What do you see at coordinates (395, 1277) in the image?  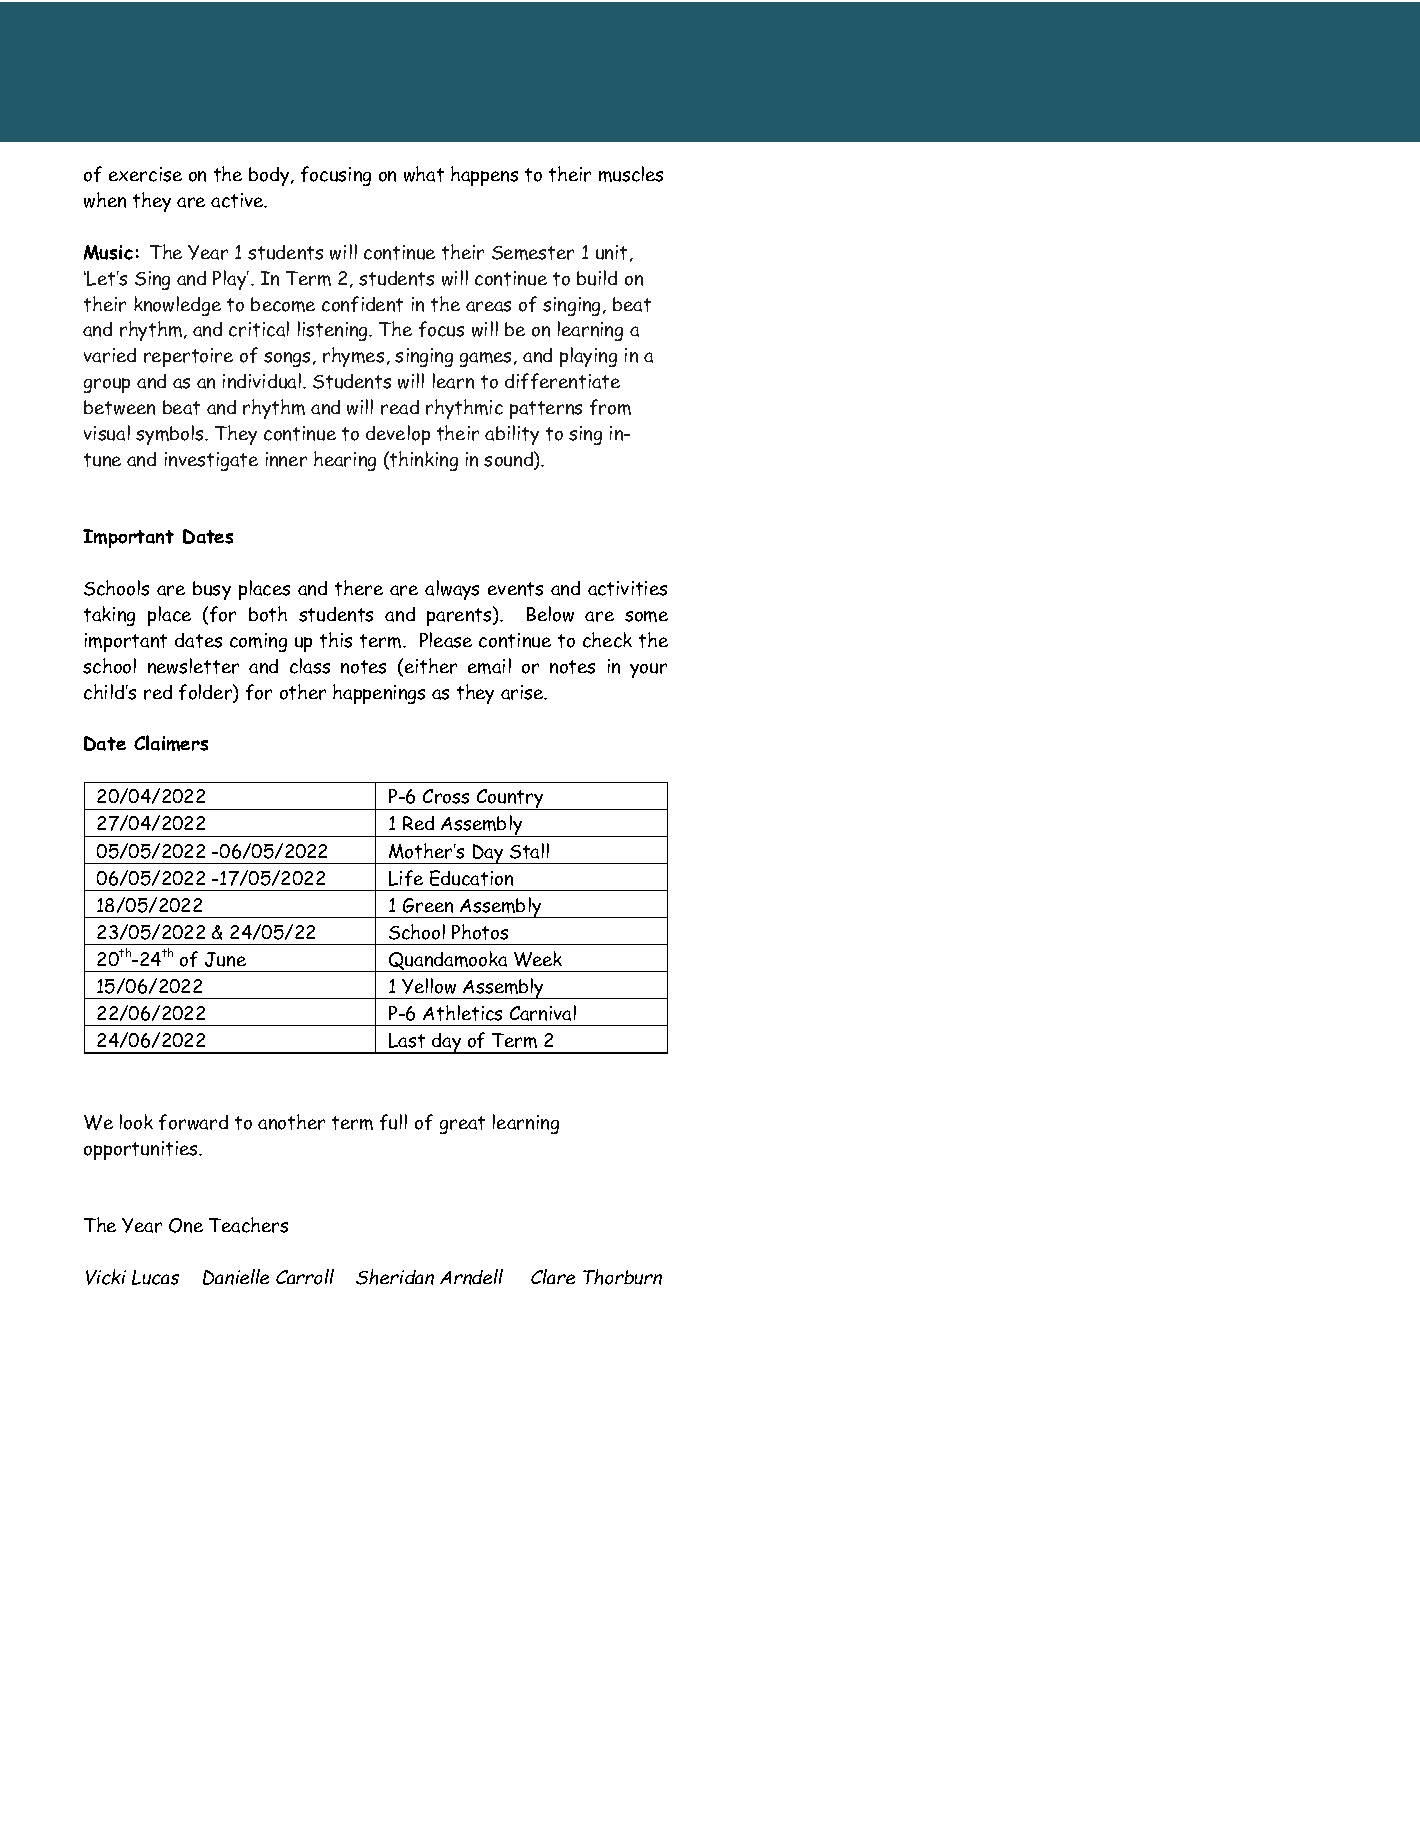 I see `Sheridan` at bounding box center [395, 1277].
